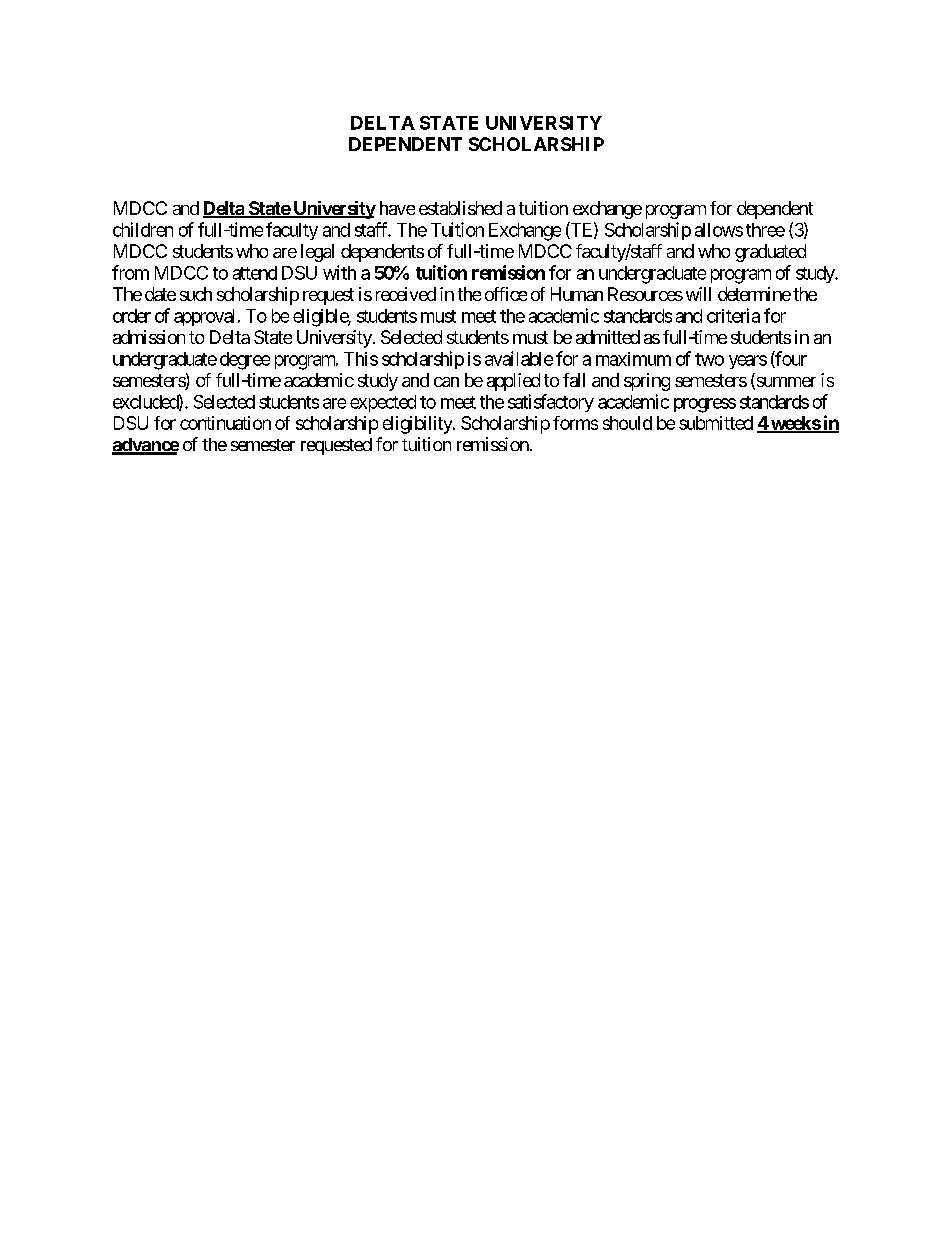 The width and height of the document is (952, 1233). What do you see at coordinates (143, 229) in the document?
I see `children` at bounding box center [143, 229].
